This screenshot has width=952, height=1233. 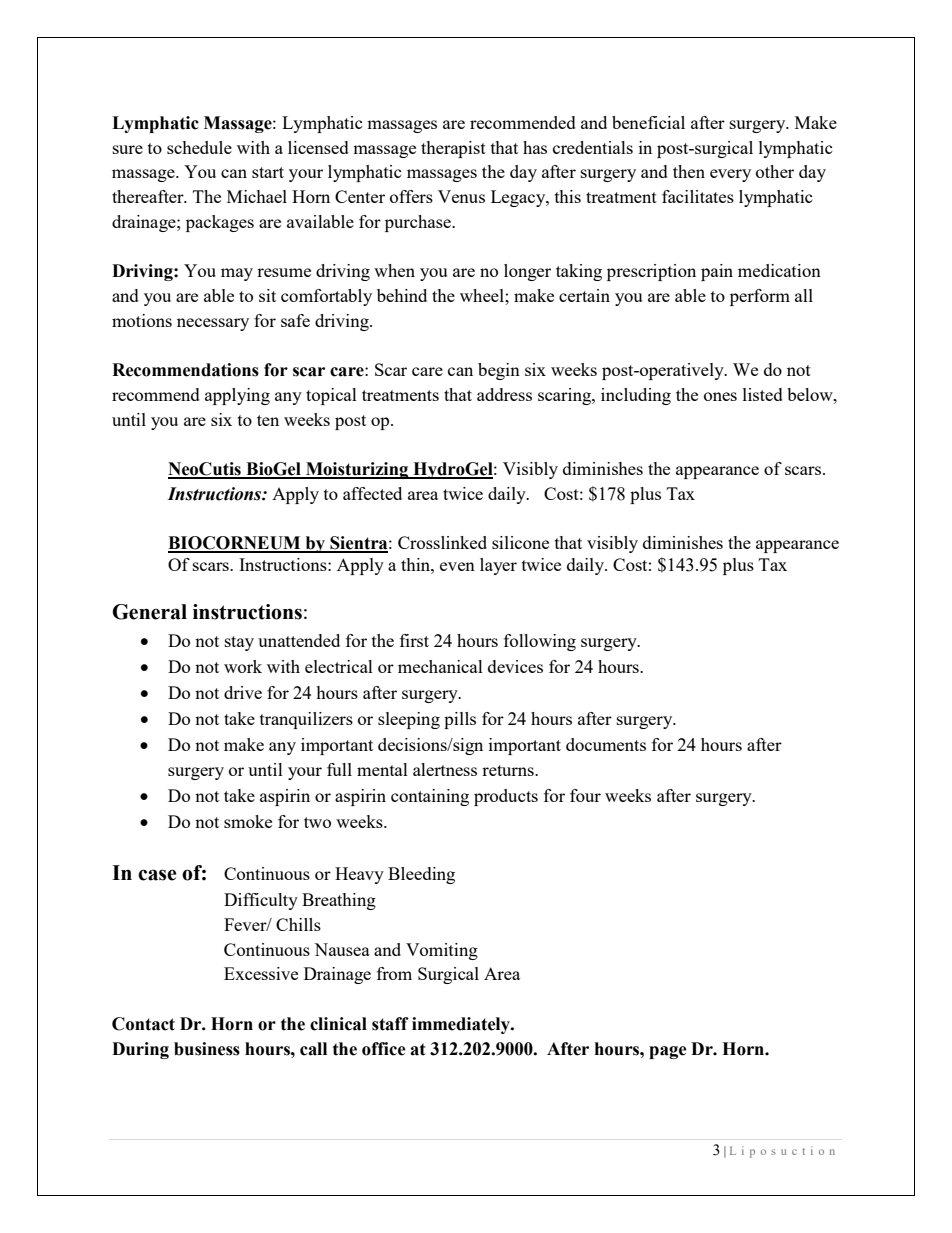 I want to click on therapist, so click(x=453, y=149).
